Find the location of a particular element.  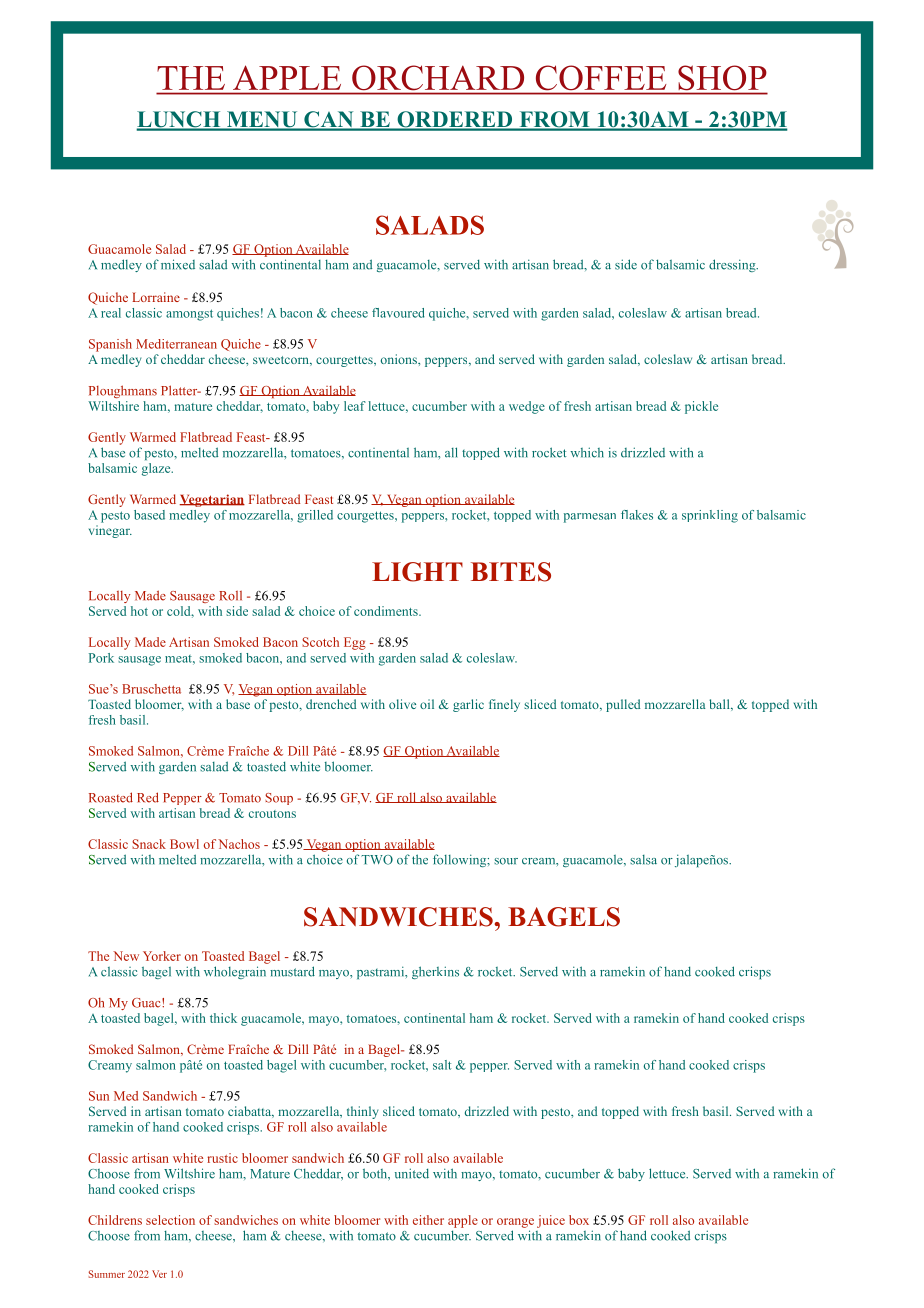

TWO is located at coordinates (377, 860).
